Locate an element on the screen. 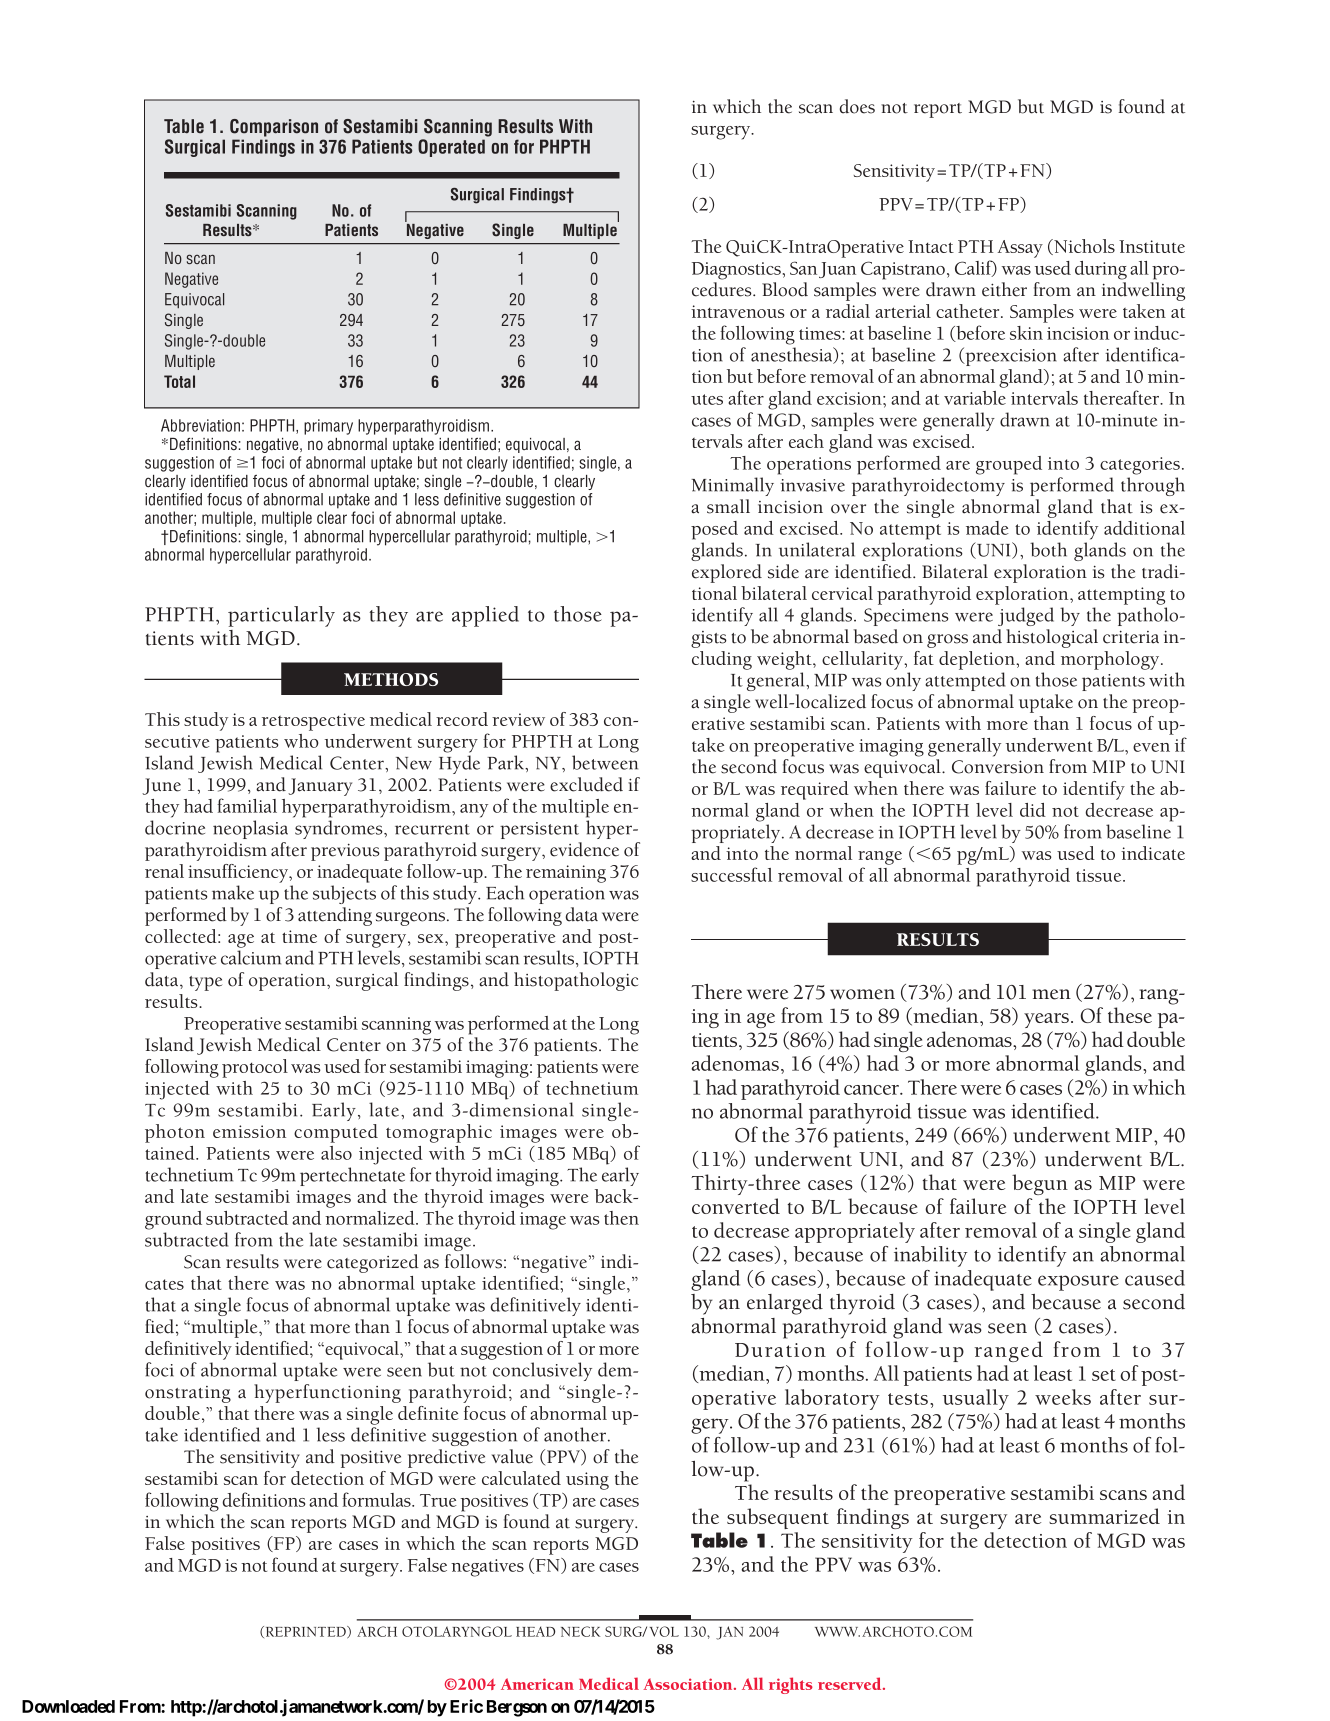  Downloaded is located at coordinates (68, 1706).
